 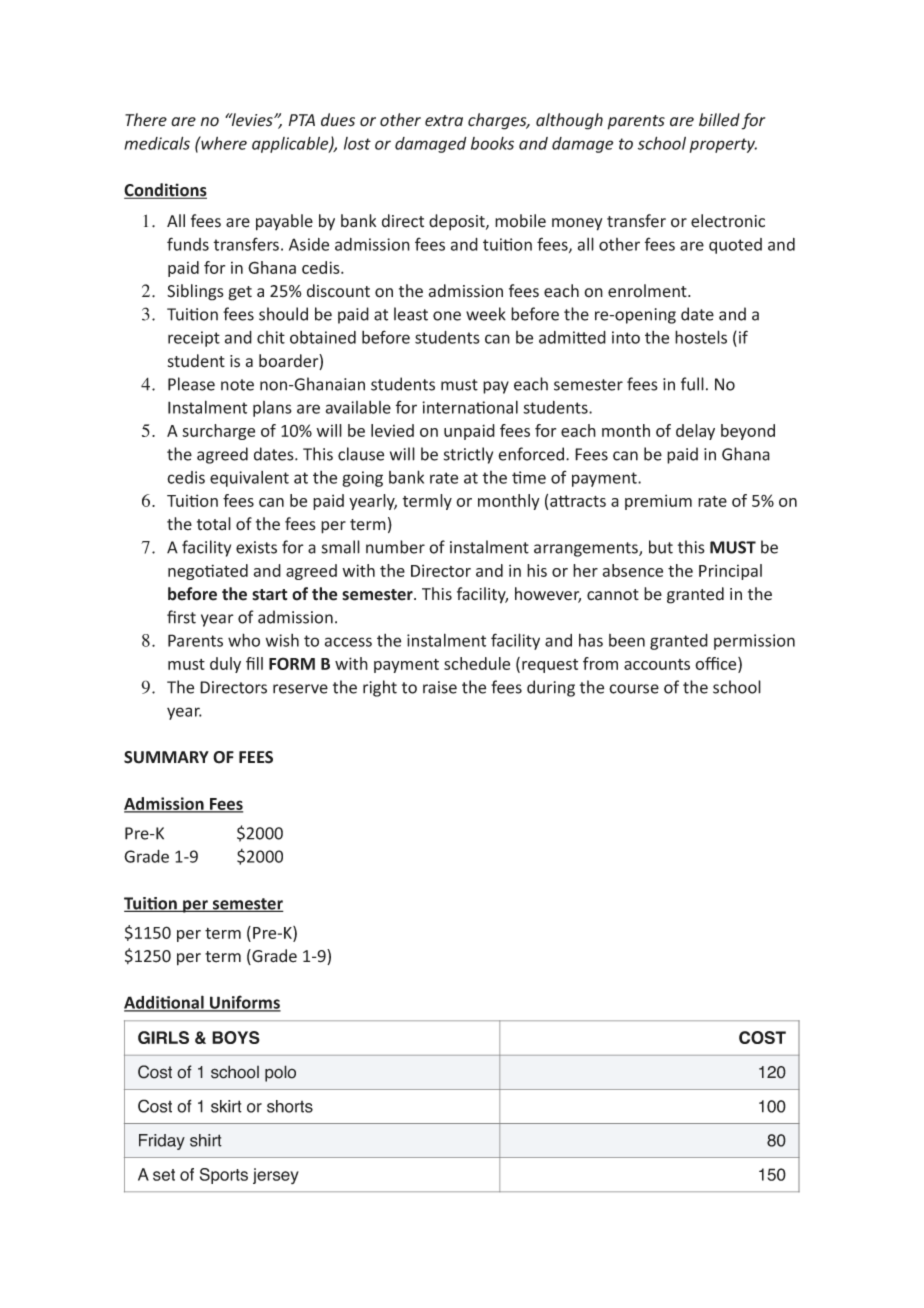 I want to click on SUMMARY, so click(x=166, y=757).
